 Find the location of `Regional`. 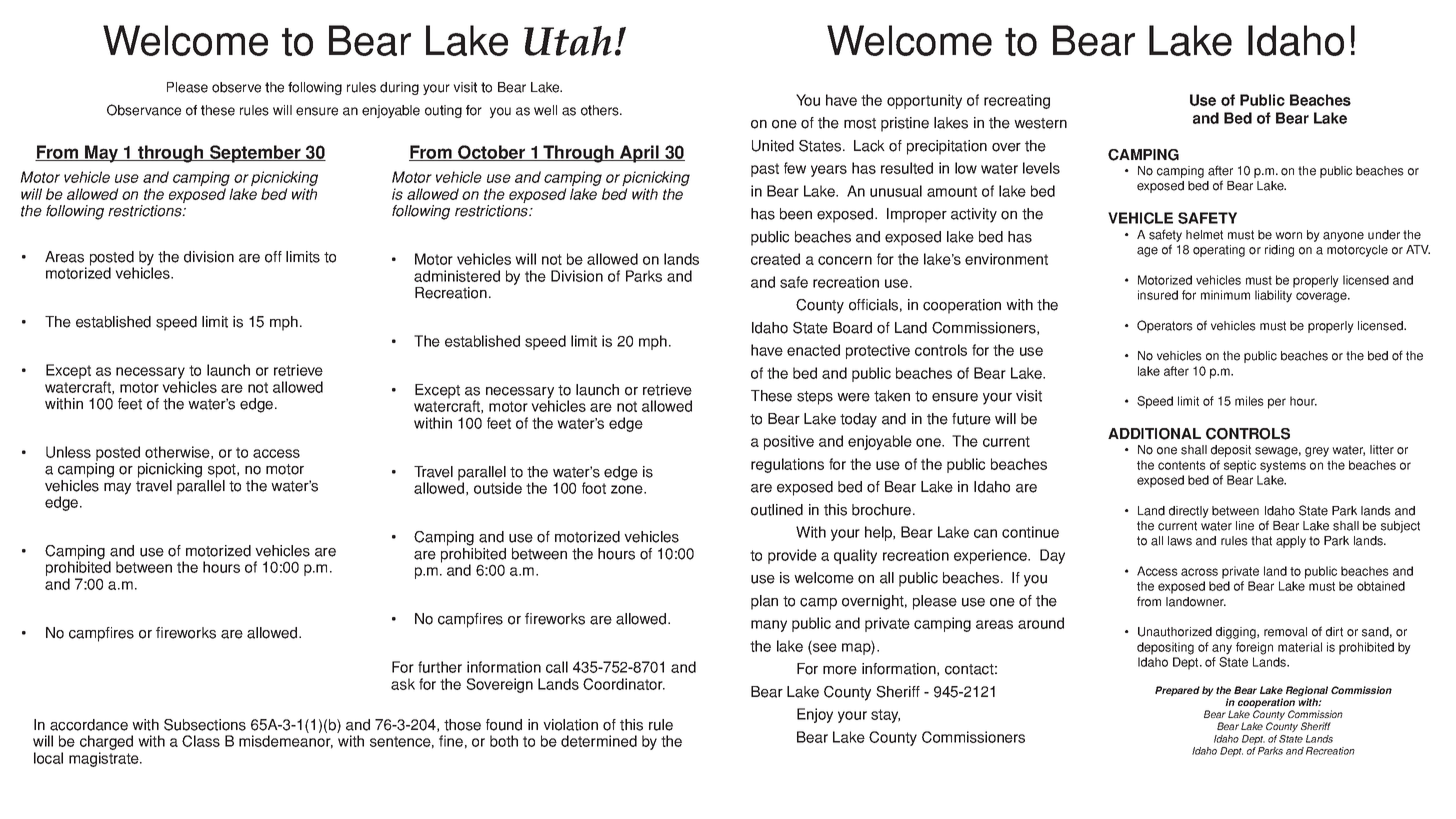

Regional is located at coordinates (1307, 692).
